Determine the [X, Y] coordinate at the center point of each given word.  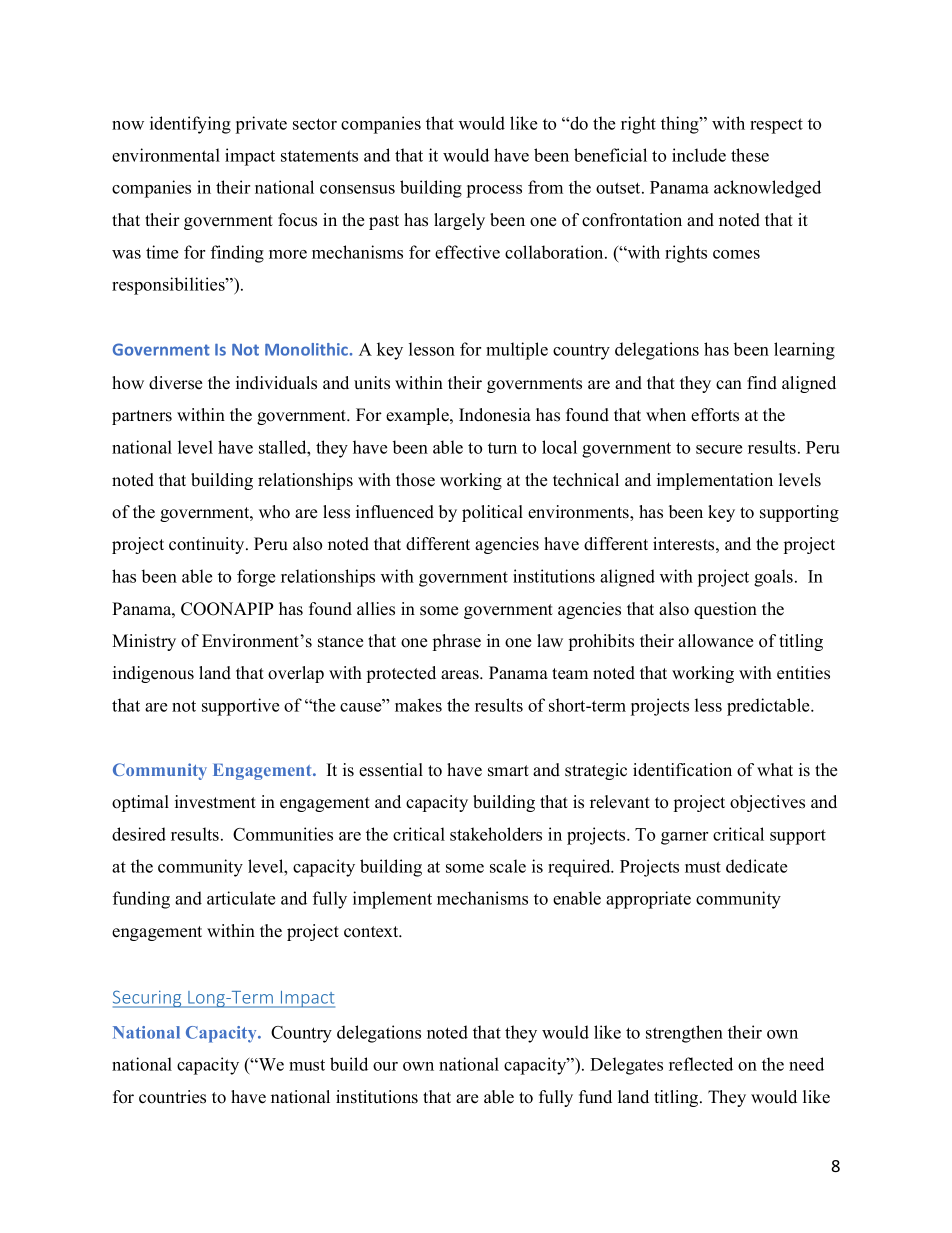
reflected [701, 1064]
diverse [175, 383]
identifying [190, 125]
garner [684, 838]
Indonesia [495, 415]
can [729, 385]
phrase [457, 642]
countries [172, 1097]
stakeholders [496, 834]
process [494, 191]
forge [256, 578]
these [750, 155]
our [385, 1066]
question [725, 610]
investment [215, 802]
